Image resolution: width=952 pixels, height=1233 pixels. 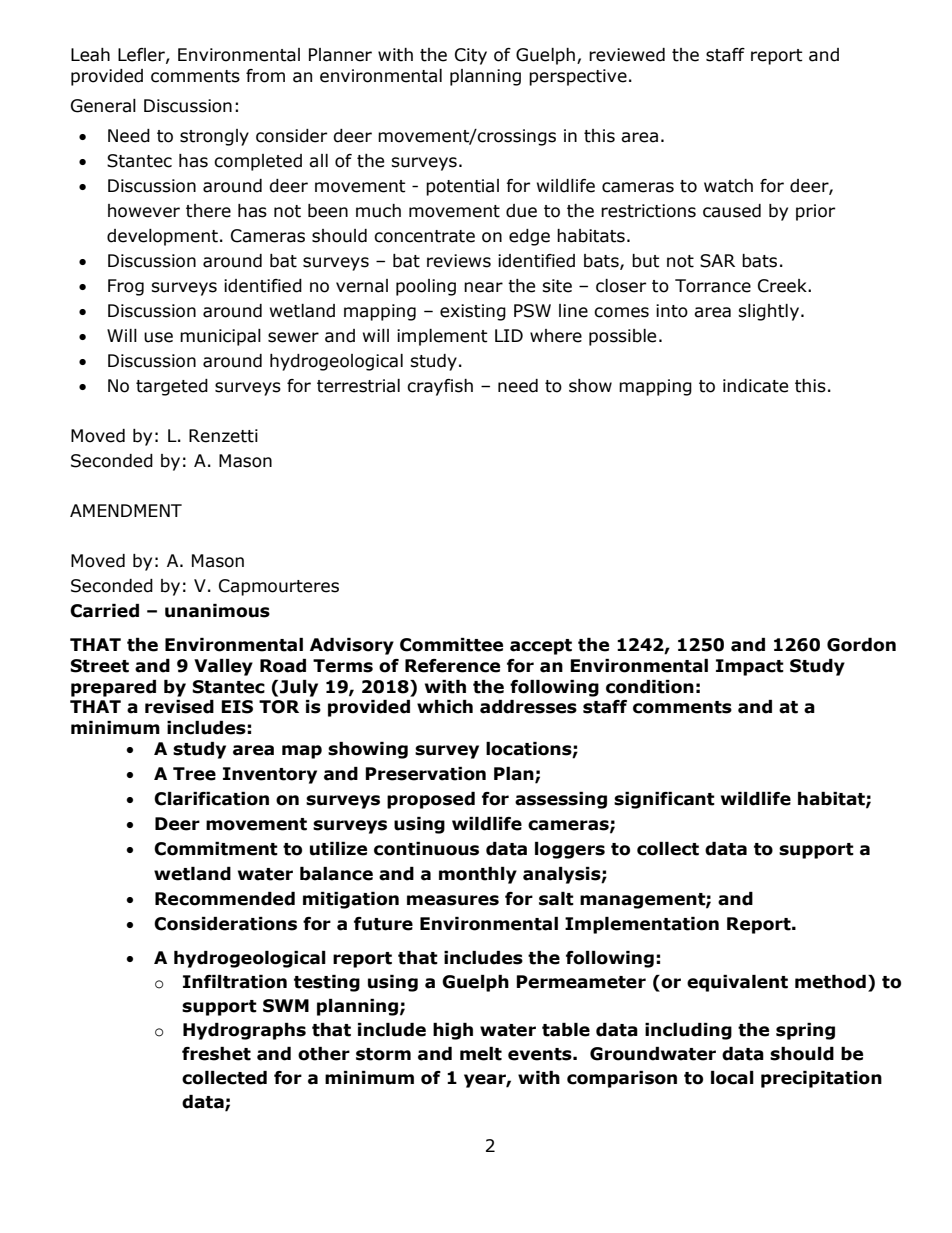 I want to click on Impact, so click(x=750, y=667).
